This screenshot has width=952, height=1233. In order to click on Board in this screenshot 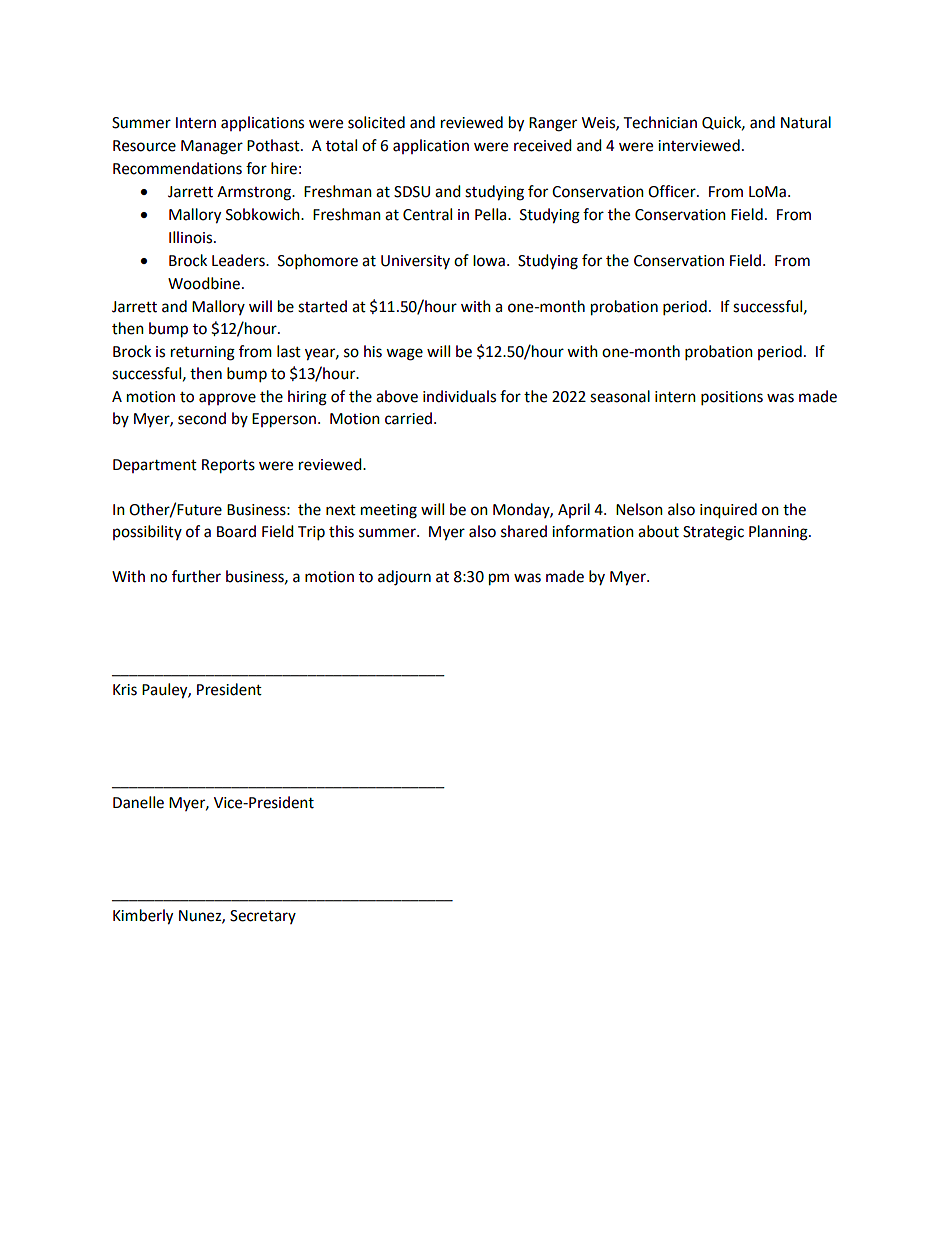, I will do `click(236, 531)`.
